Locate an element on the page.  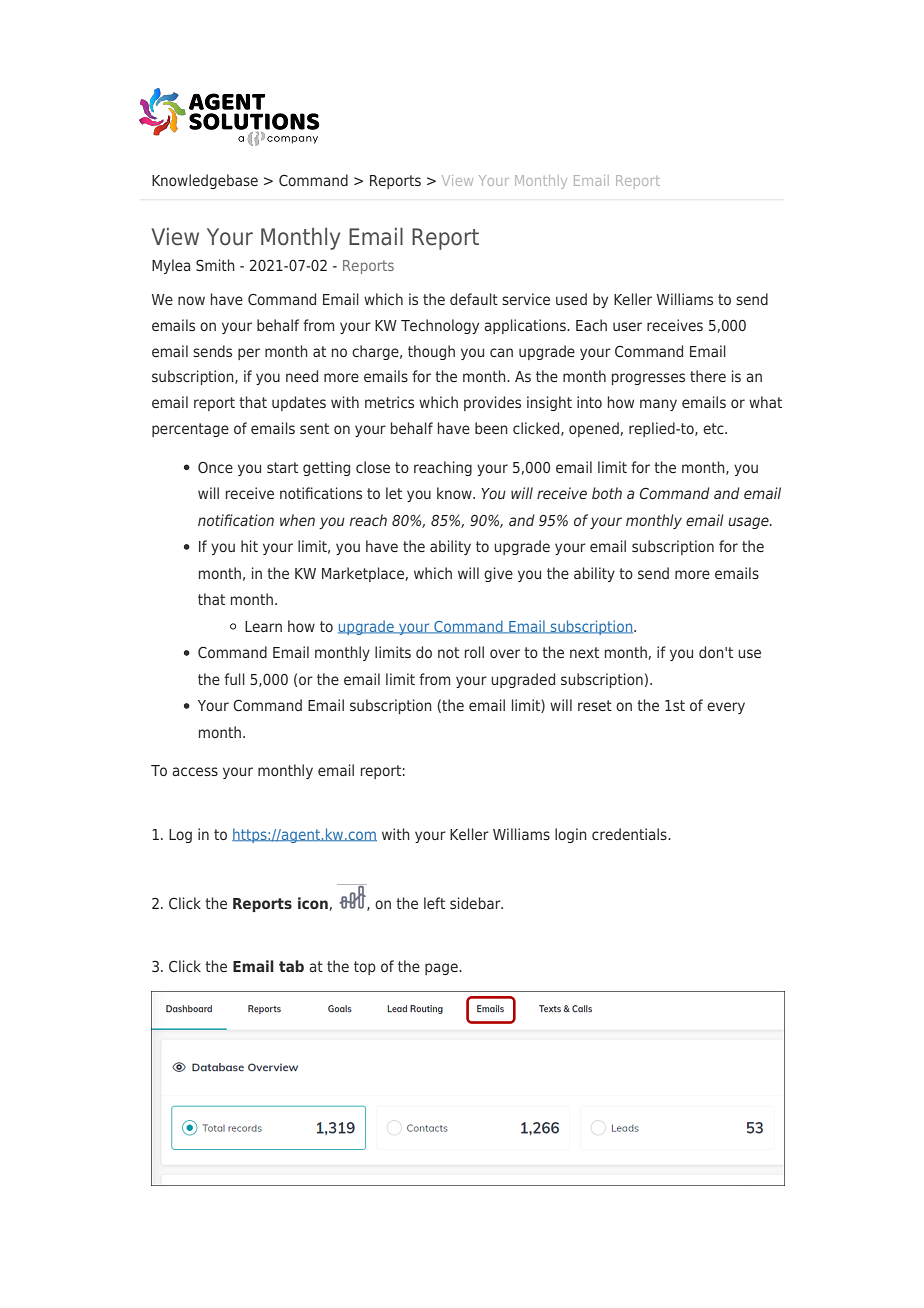
etc is located at coordinates (714, 428).
